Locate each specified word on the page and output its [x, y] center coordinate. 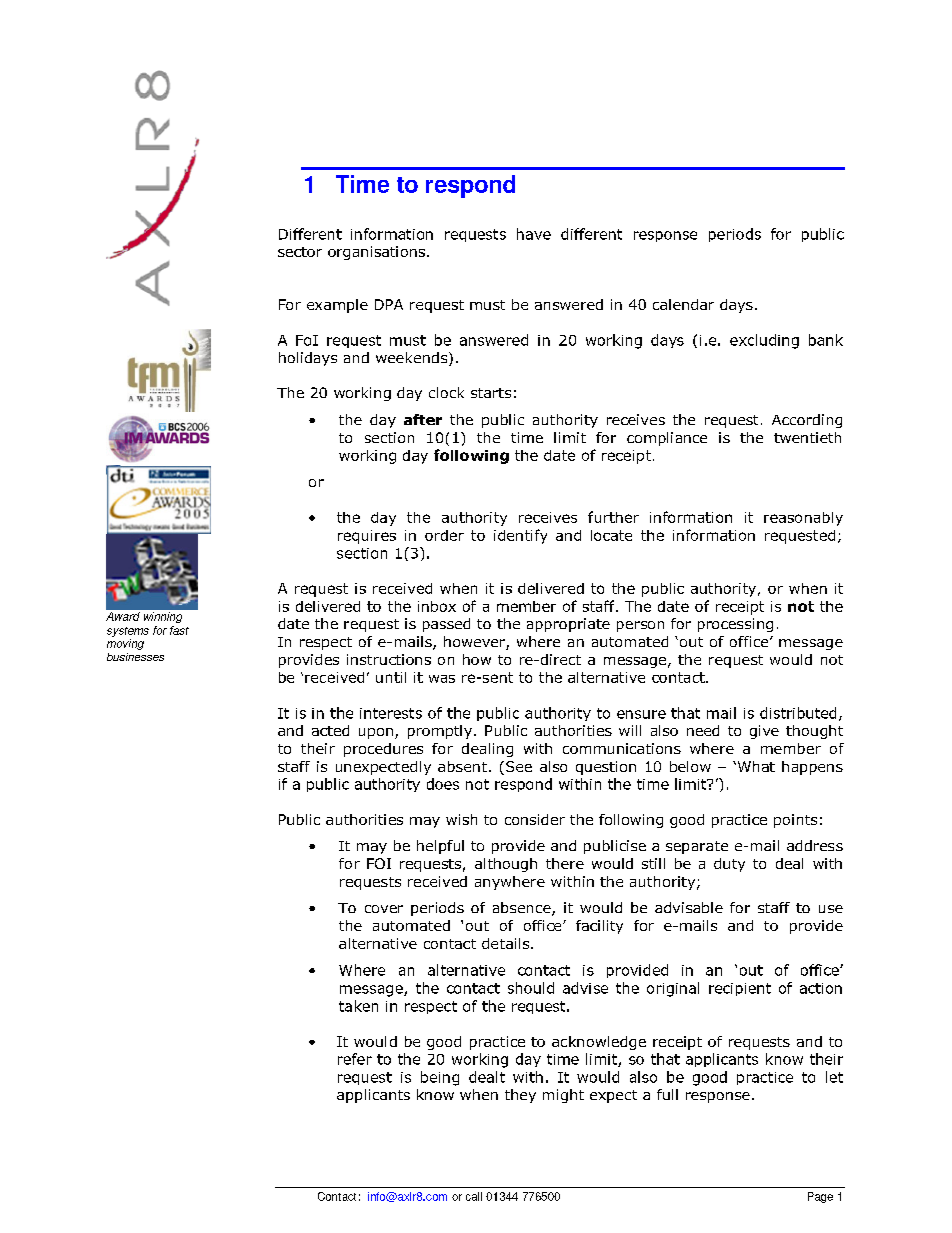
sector [300, 252]
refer [355, 1059]
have [534, 234]
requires [367, 537]
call [474, 1196]
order [444, 535]
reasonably [803, 519]
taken [358, 1006]
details [507, 943]
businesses [135, 657]
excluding [764, 341]
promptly [440, 732]
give [764, 732]
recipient [740, 989]
